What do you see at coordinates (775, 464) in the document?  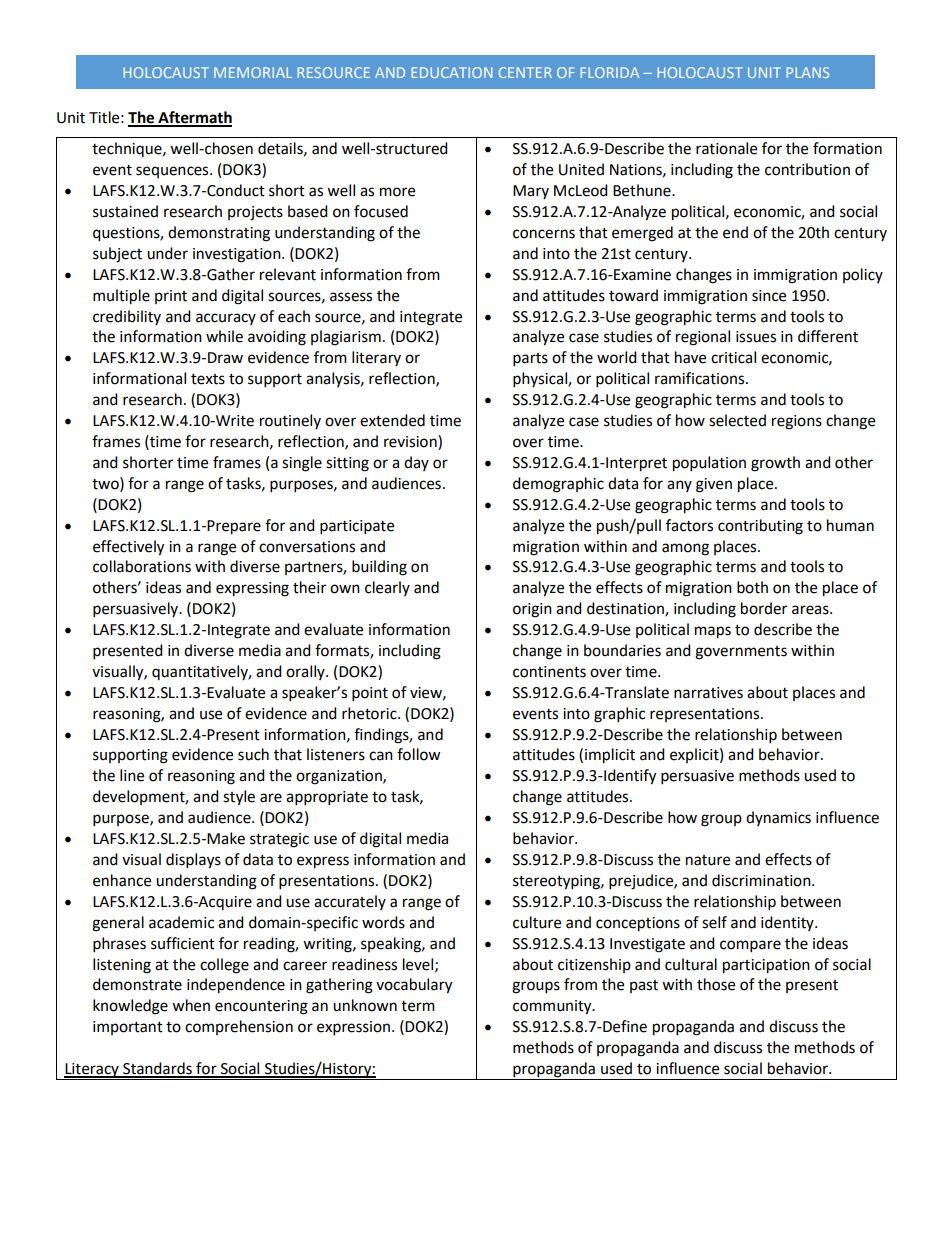 I see `growth` at bounding box center [775, 464].
